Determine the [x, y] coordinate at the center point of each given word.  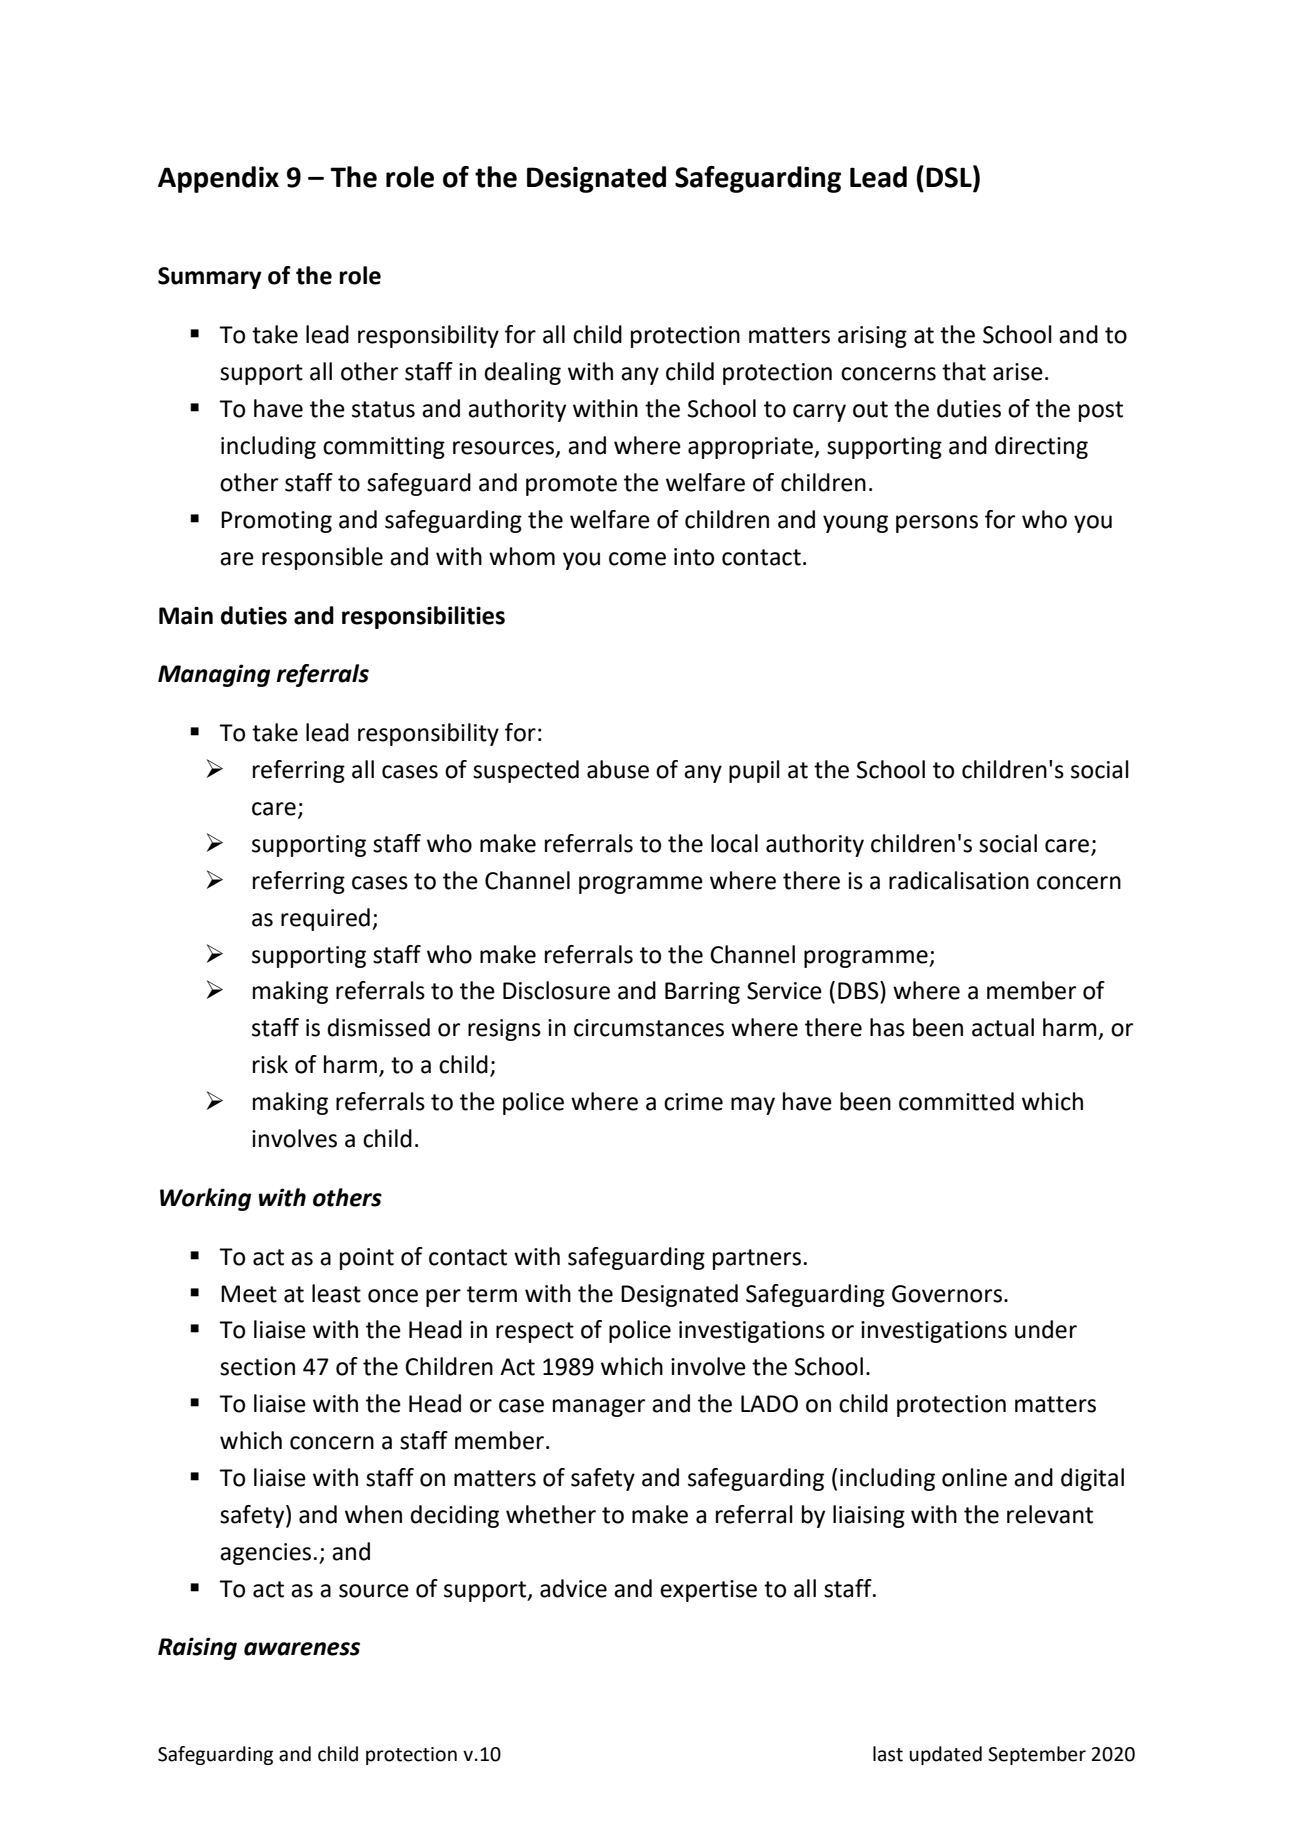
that [964, 371]
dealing [522, 373]
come [637, 559]
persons [937, 524]
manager [599, 1408]
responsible [322, 558]
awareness [302, 1649]
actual [1003, 1027]
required [325, 919]
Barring [702, 993]
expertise [708, 1591]
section [257, 1367]
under [1046, 1329]
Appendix [218, 179]
